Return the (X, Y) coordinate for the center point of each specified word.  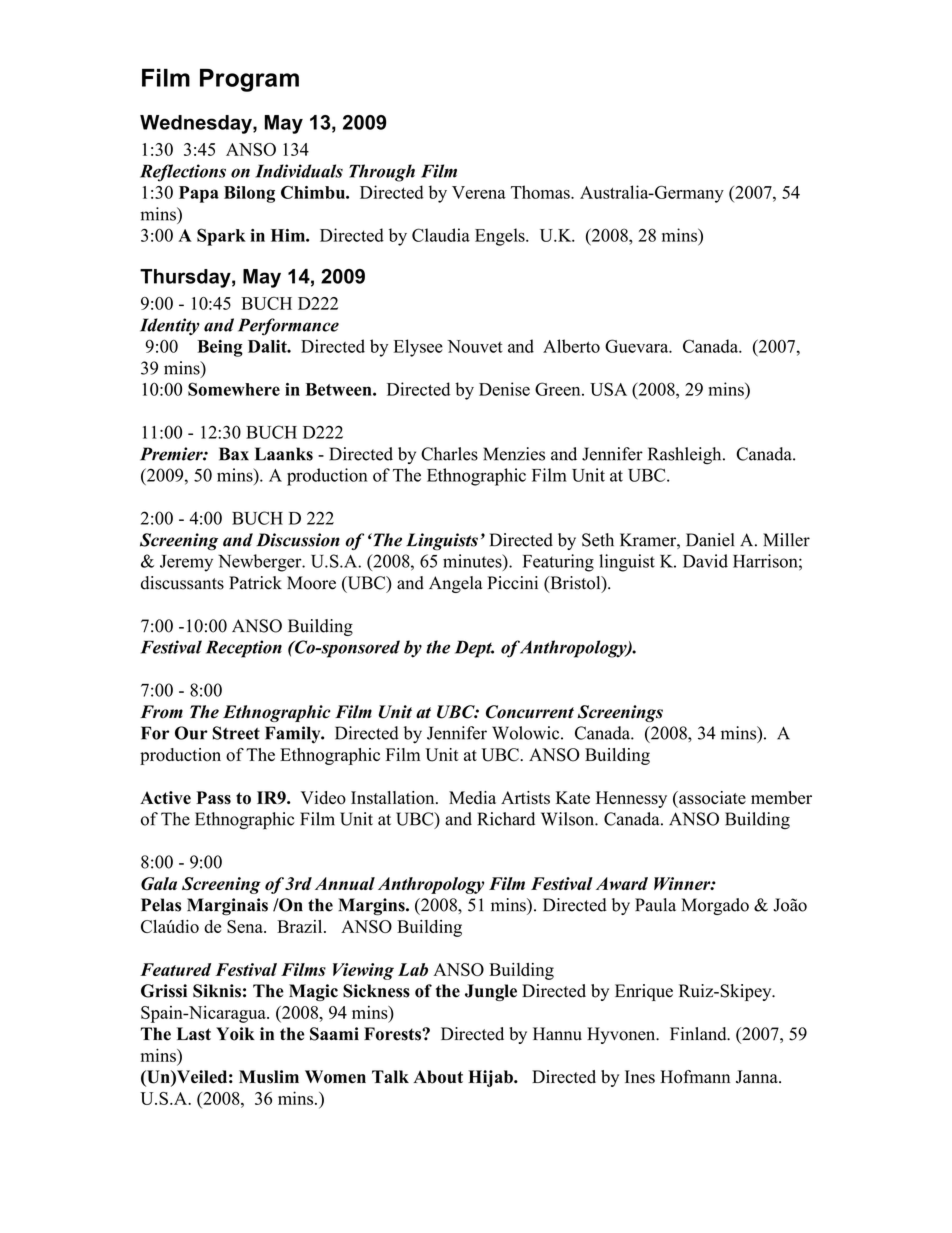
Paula (655, 905)
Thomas (541, 192)
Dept (474, 649)
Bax (234, 454)
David (705, 561)
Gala (159, 883)
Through (382, 173)
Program (249, 80)
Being (220, 348)
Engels (501, 237)
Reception (244, 649)
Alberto (571, 346)
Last (194, 1034)
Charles (449, 454)
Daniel (710, 540)
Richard (506, 819)
